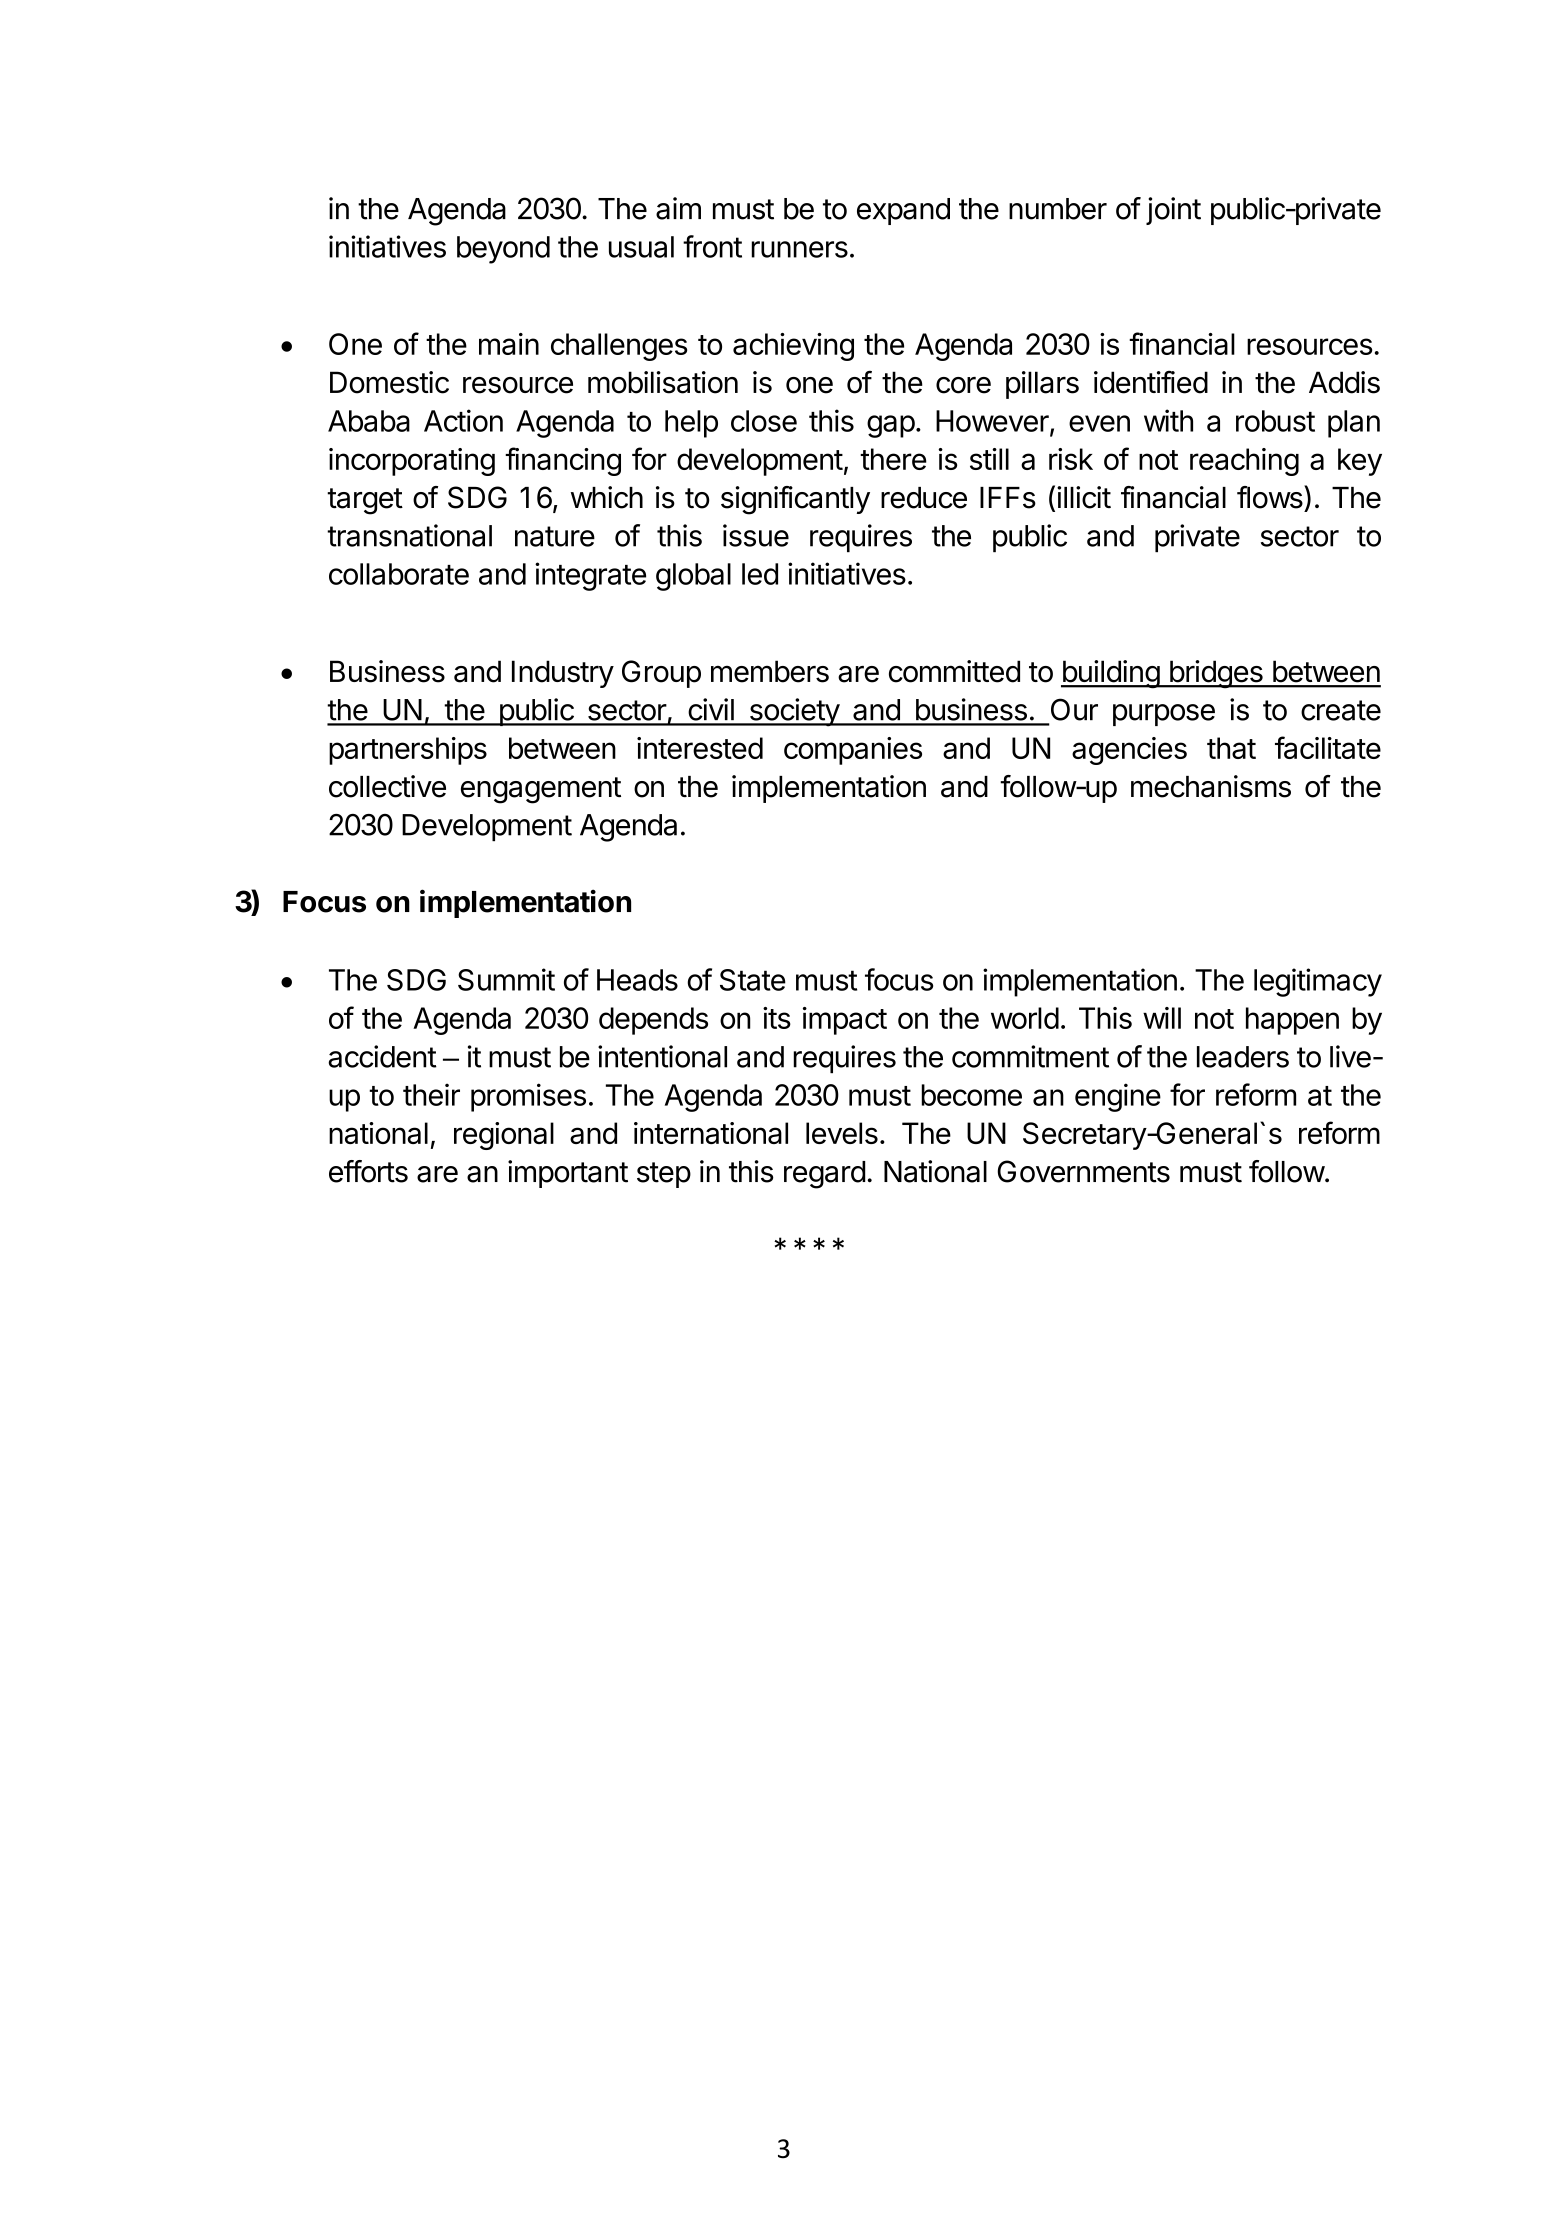 The height and width of the screenshot is (2218, 1567). What do you see at coordinates (903, 211) in the screenshot?
I see `expand` at bounding box center [903, 211].
